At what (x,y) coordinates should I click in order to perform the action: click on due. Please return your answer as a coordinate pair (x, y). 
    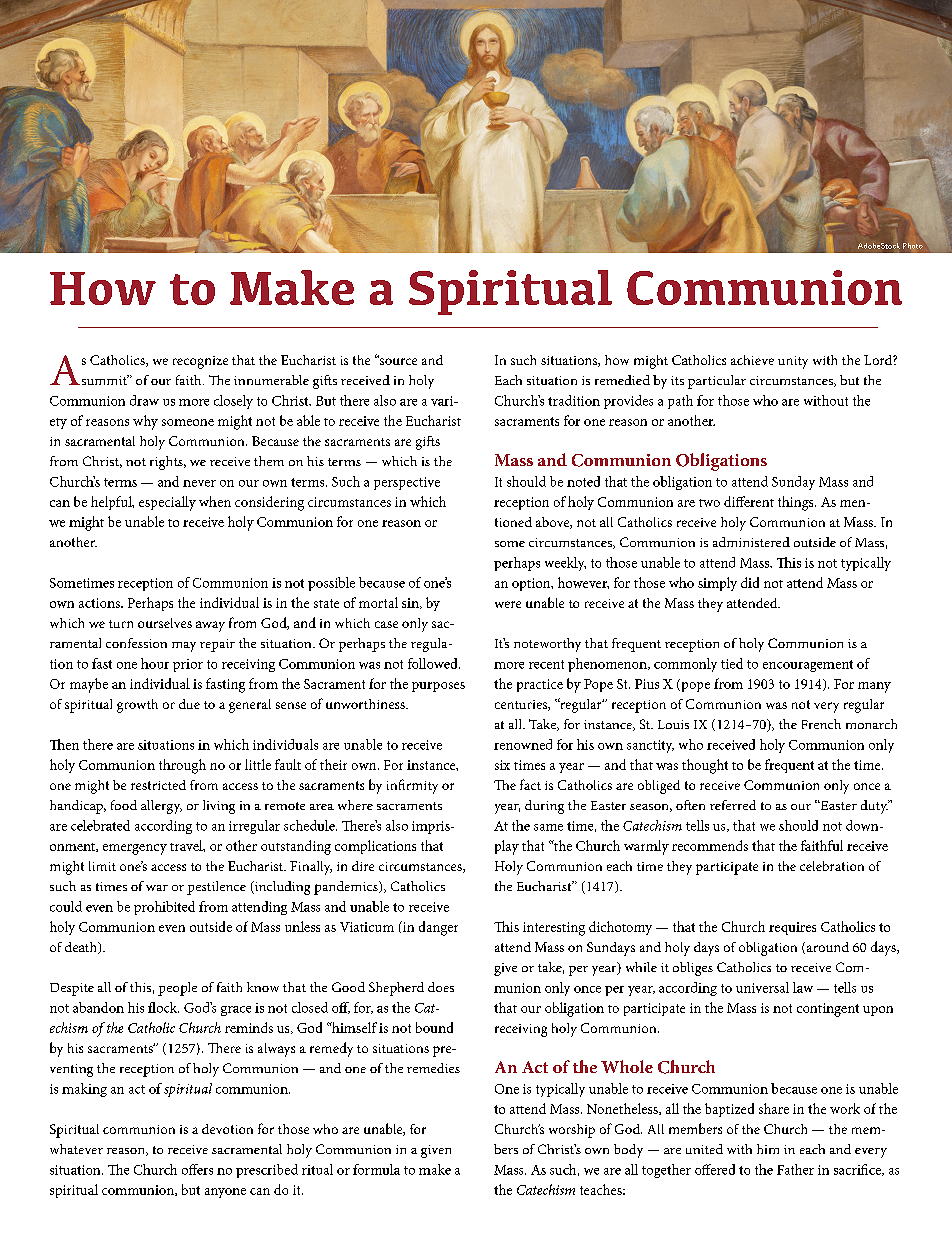
    Looking at the image, I should click on (189, 704).
